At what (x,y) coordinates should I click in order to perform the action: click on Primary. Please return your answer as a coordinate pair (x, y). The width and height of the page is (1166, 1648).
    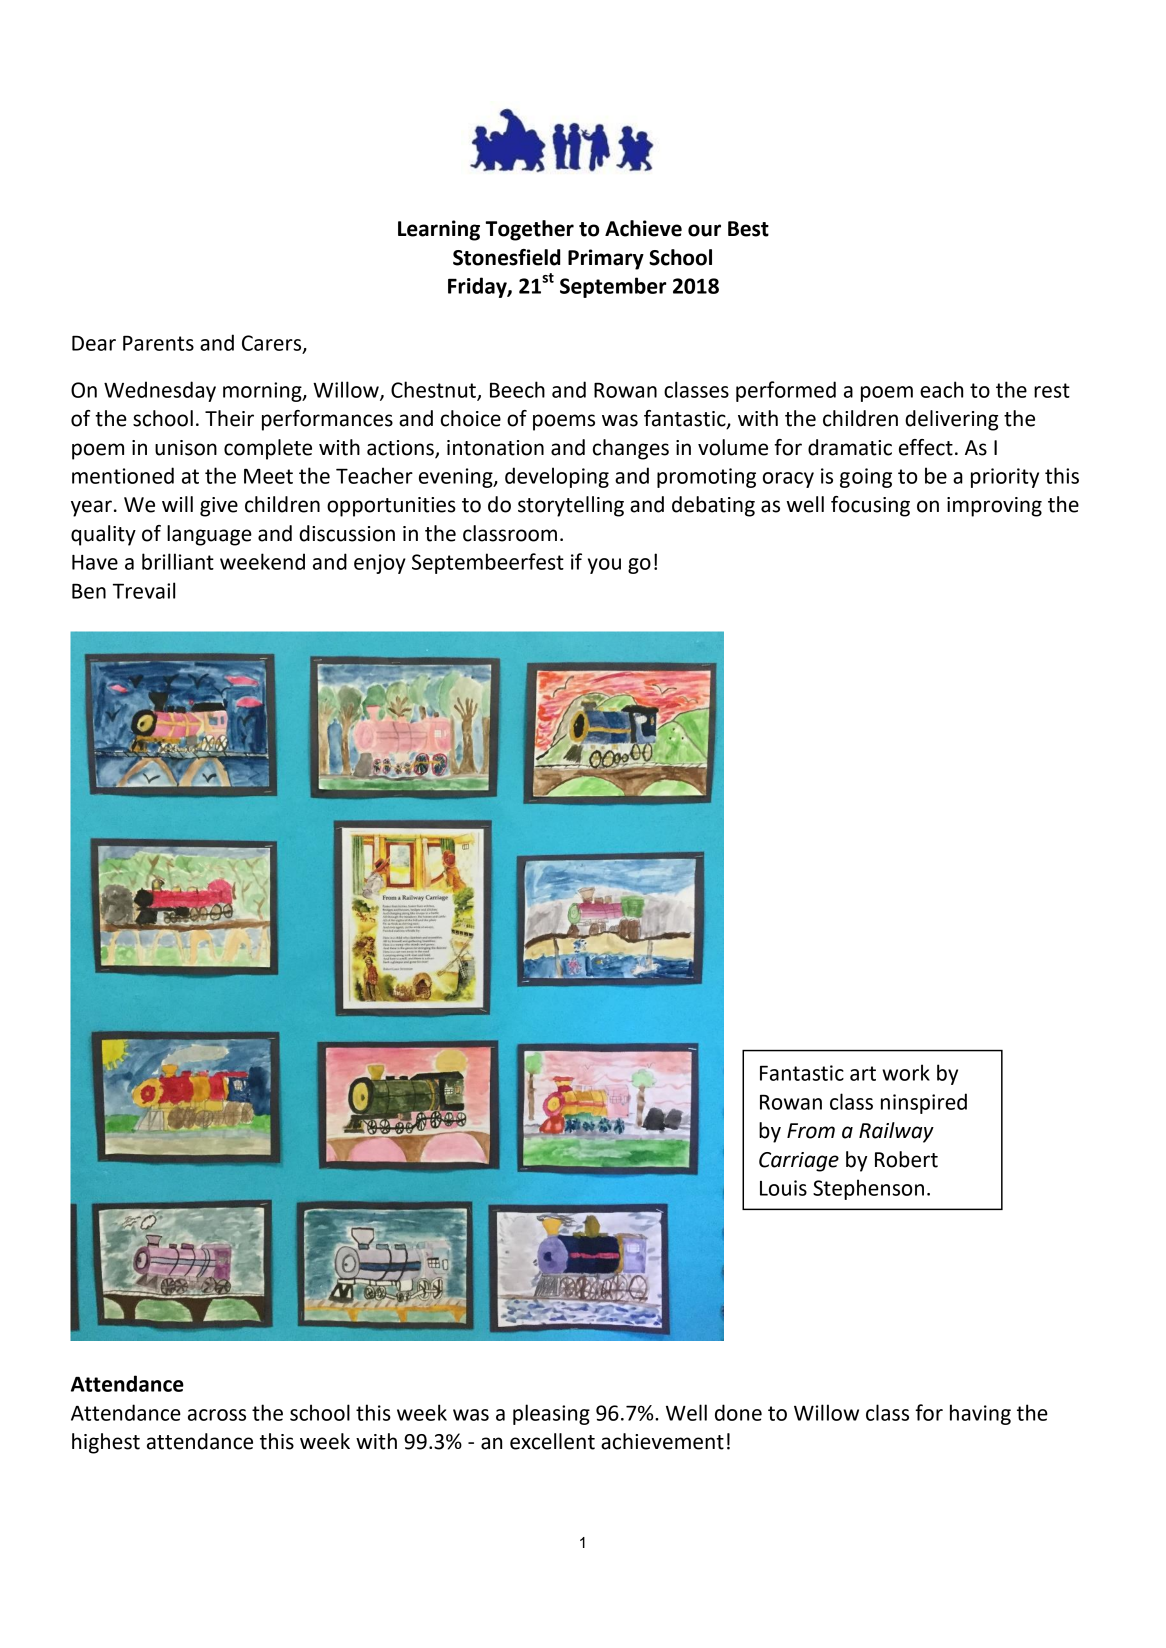
    Looking at the image, I should click on (606, 259).
